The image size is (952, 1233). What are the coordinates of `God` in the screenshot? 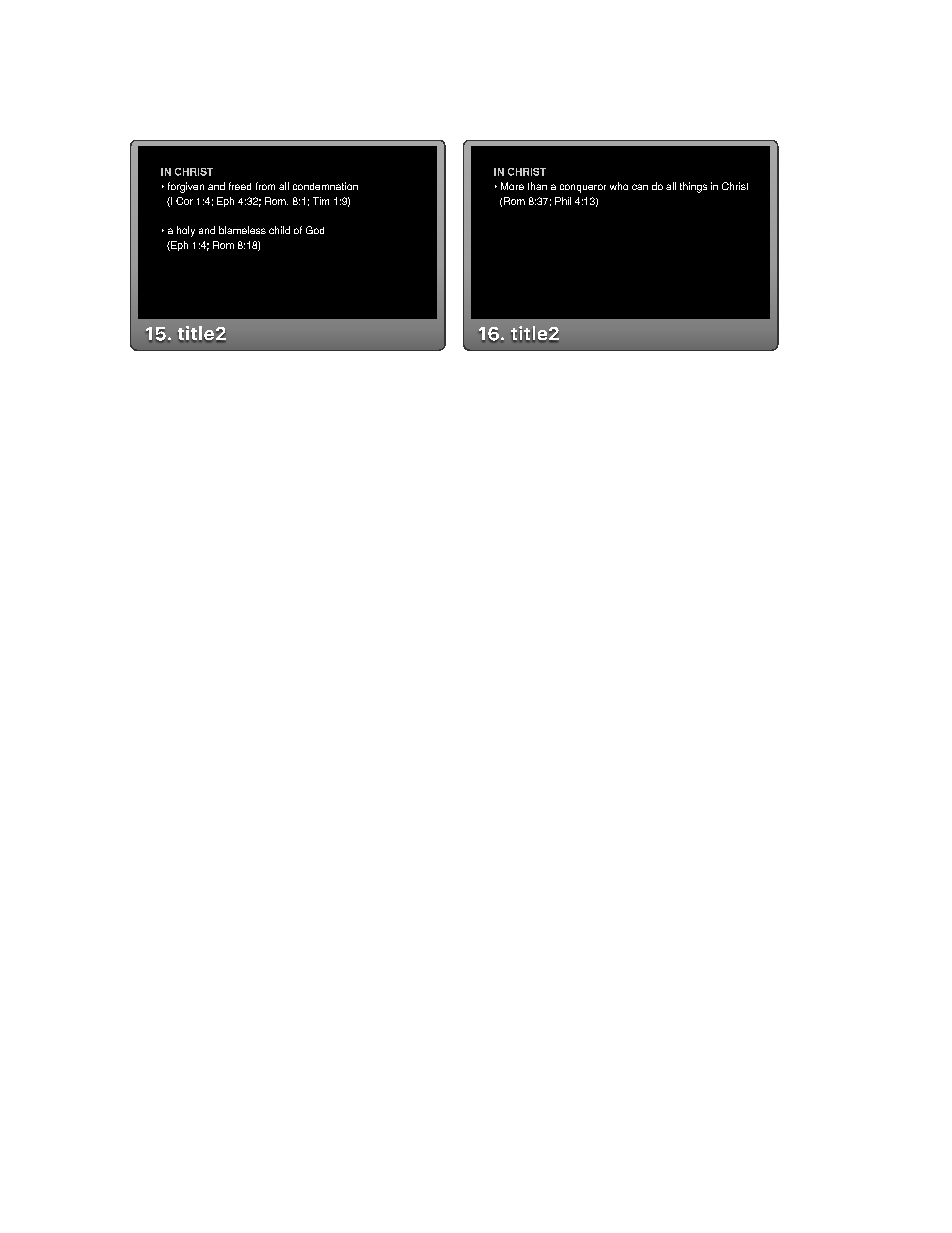 It's located at (315, 230).
